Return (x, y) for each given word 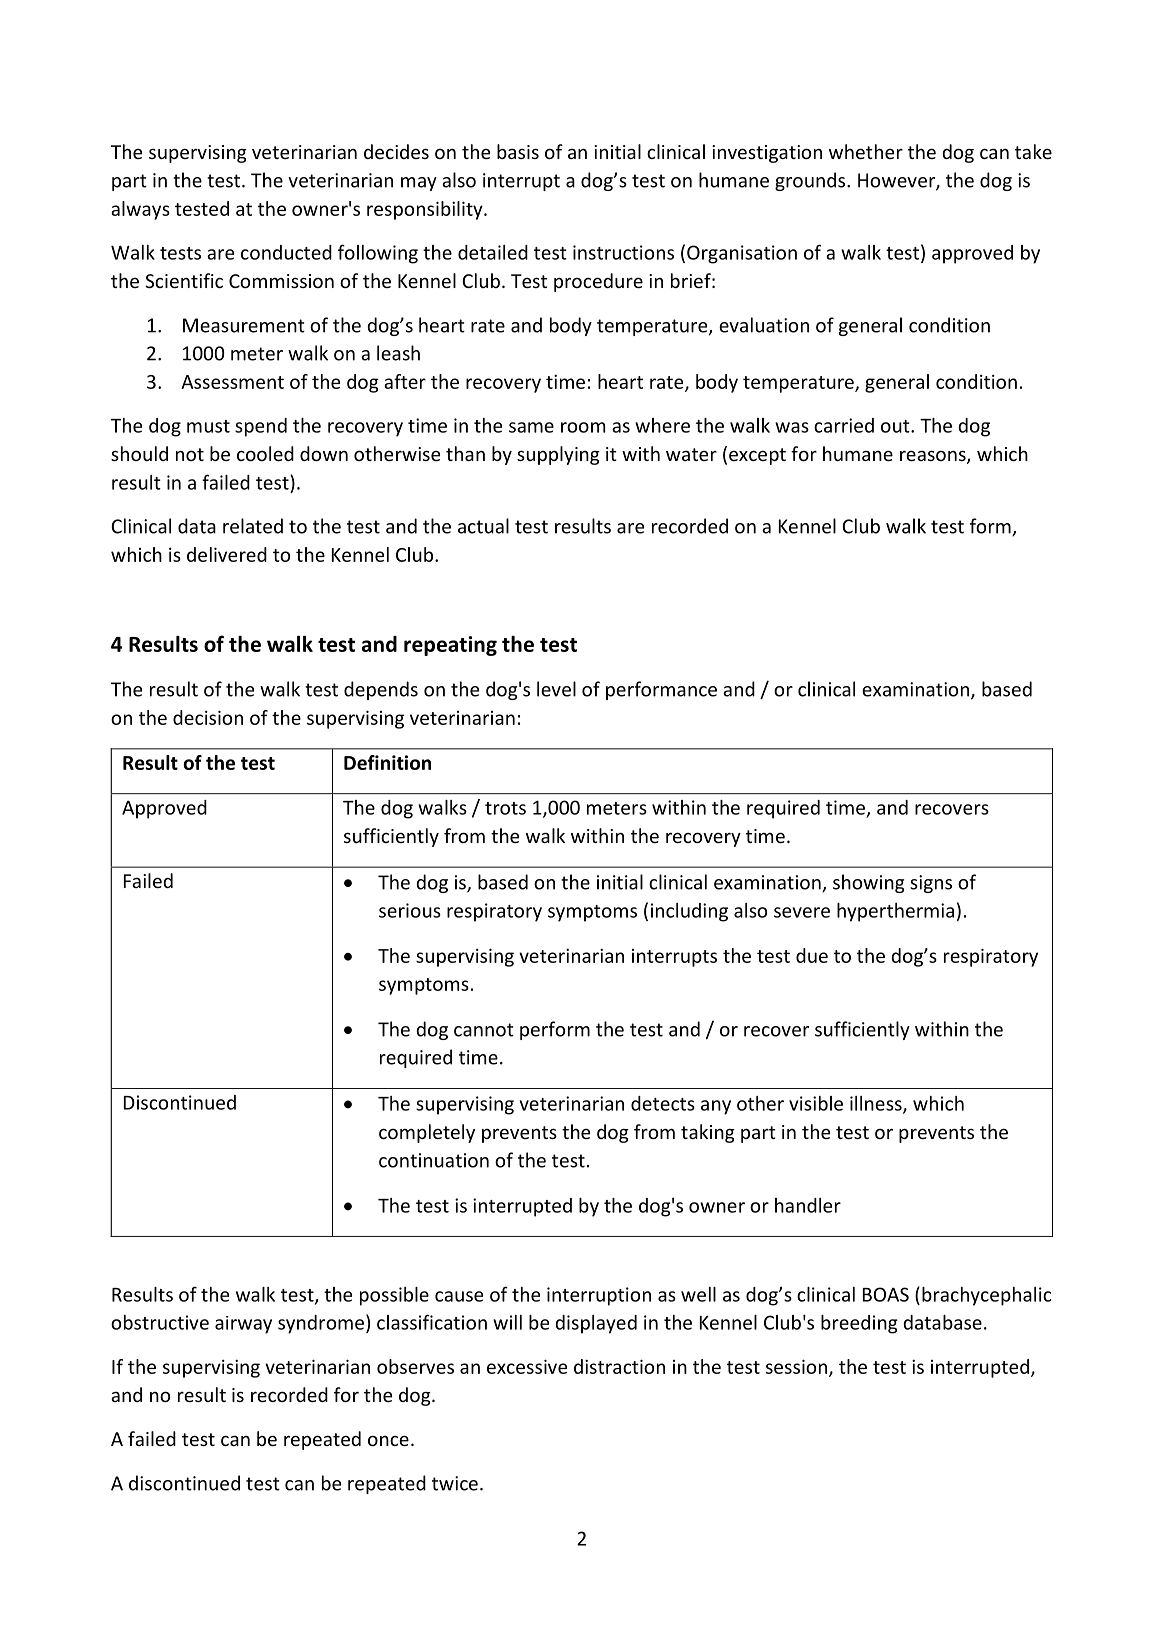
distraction (619, 1366)
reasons (934, 457)
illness (877, 1104)
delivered (227, 554)
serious (410, 910)
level (556, 689)
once (388, 1440)
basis (518, 151)
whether (866, 151)
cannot (484, 1030)
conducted (286, 252)
